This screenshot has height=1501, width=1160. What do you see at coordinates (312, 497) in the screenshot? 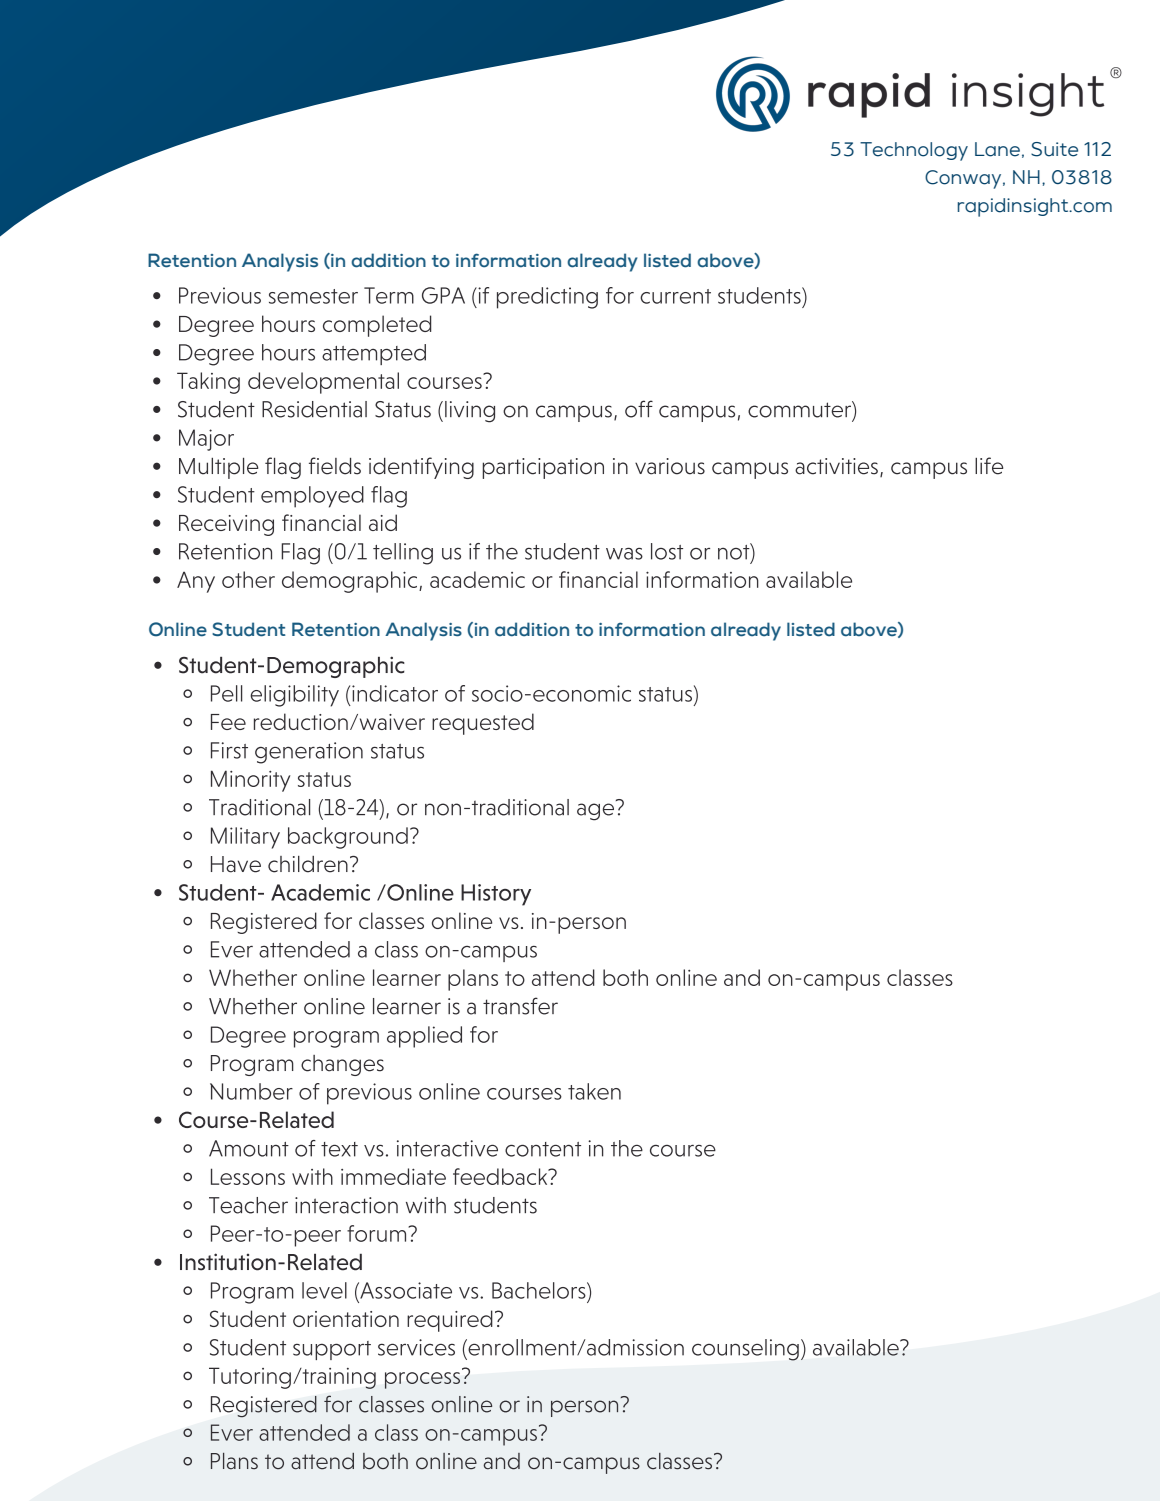
I see `employed` at bounding box center [312, 497].
